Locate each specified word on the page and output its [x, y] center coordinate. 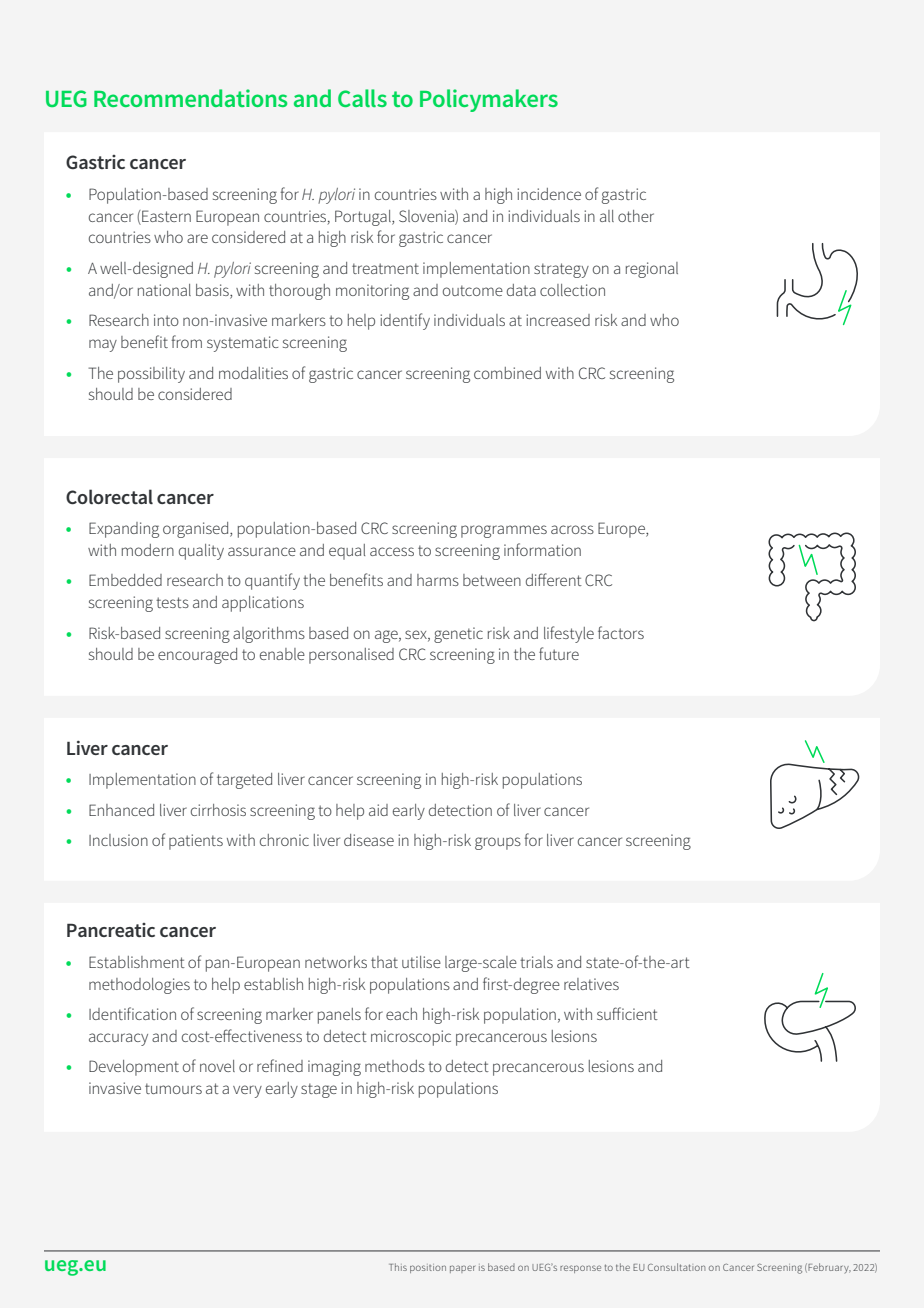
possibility [151, 375]
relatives [591, 984]
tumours [173, 1088]
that [384, 962]
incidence [549, 194]
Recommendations [190, 98]
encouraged [197, 656]
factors [621, 632]
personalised [351, 656]
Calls [362, 98]
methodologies [139, 986]
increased [558, 320]
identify [405, 321]
